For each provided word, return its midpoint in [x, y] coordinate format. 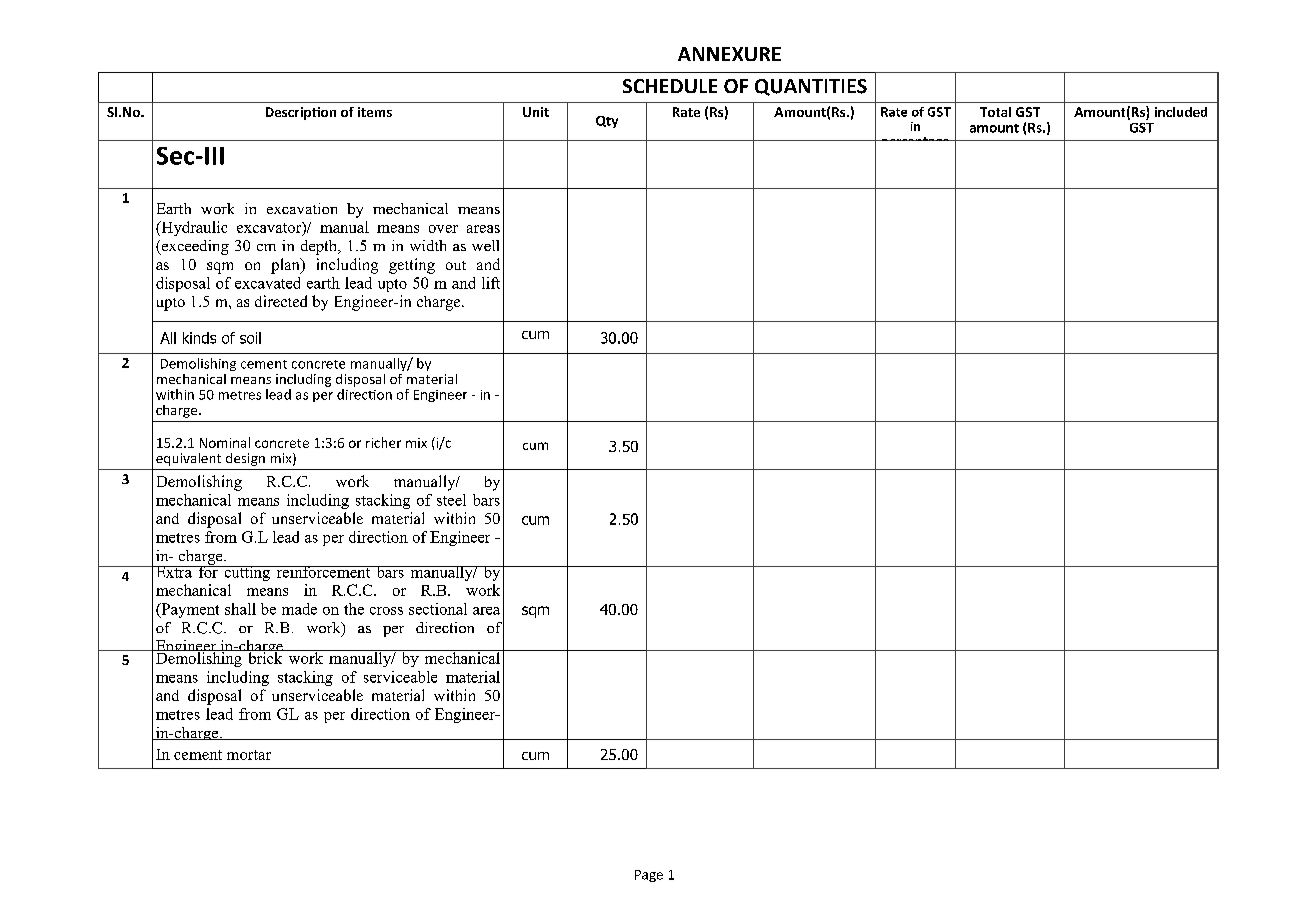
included [1181, 112]
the [354, 609]
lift [491, 283]
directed [281, 301]
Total [995, 112]
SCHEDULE [670, 86]
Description [301, 113]
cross [386, 611]
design [245, 459]
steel [451, 500]
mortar [249, 755]
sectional [438, 609]
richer [383, 442]
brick [265, 657]
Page [649, 876]
